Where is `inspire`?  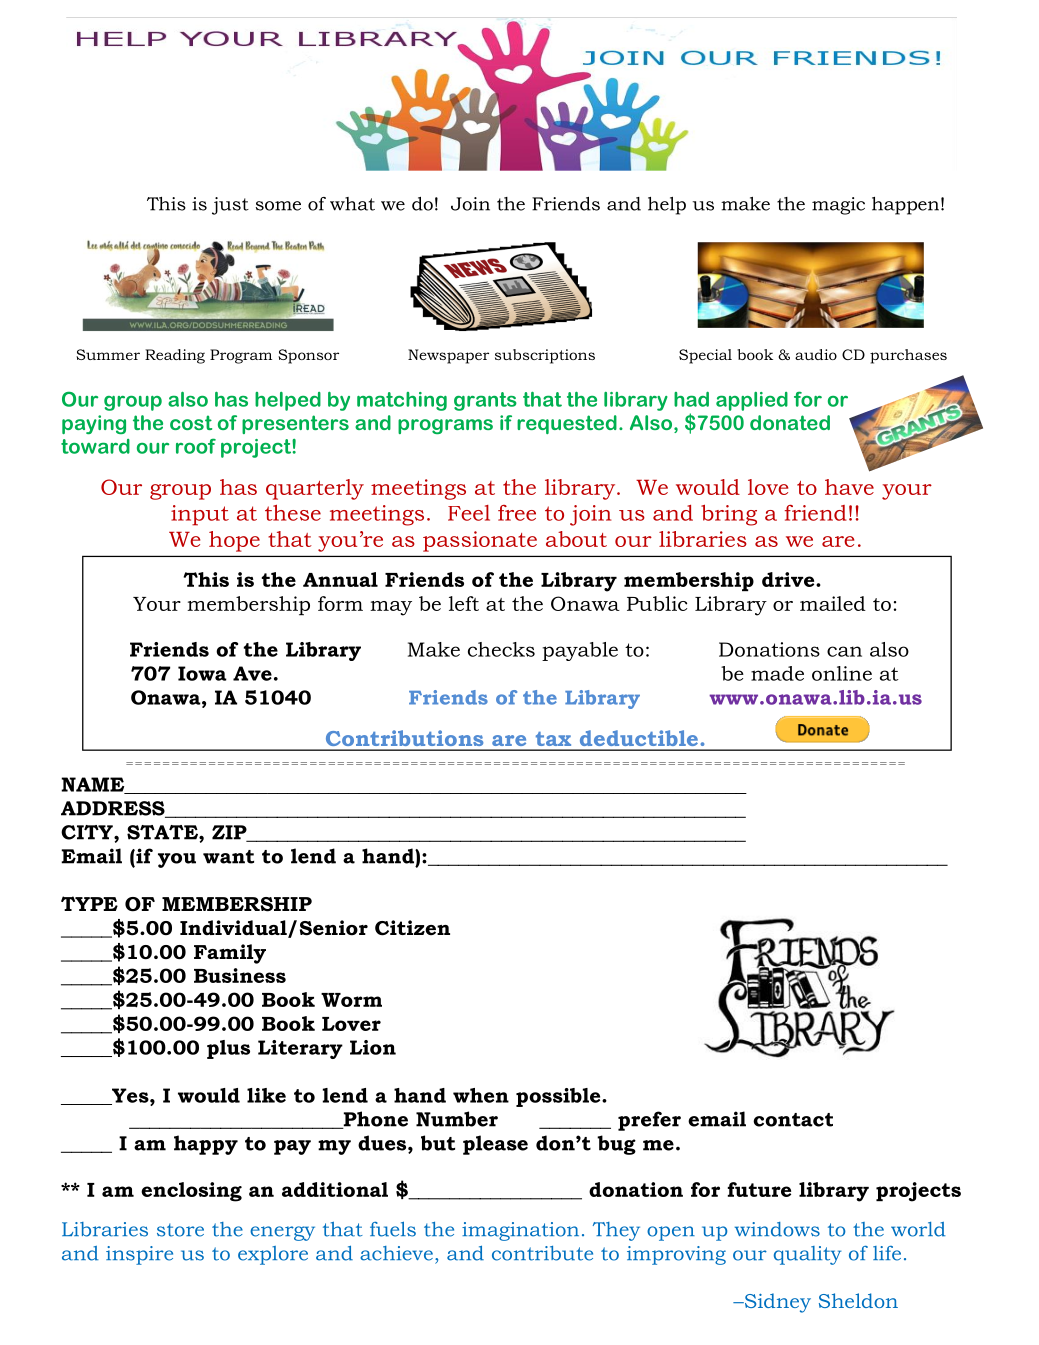
inspire is located at coordinates (139, 1255).
